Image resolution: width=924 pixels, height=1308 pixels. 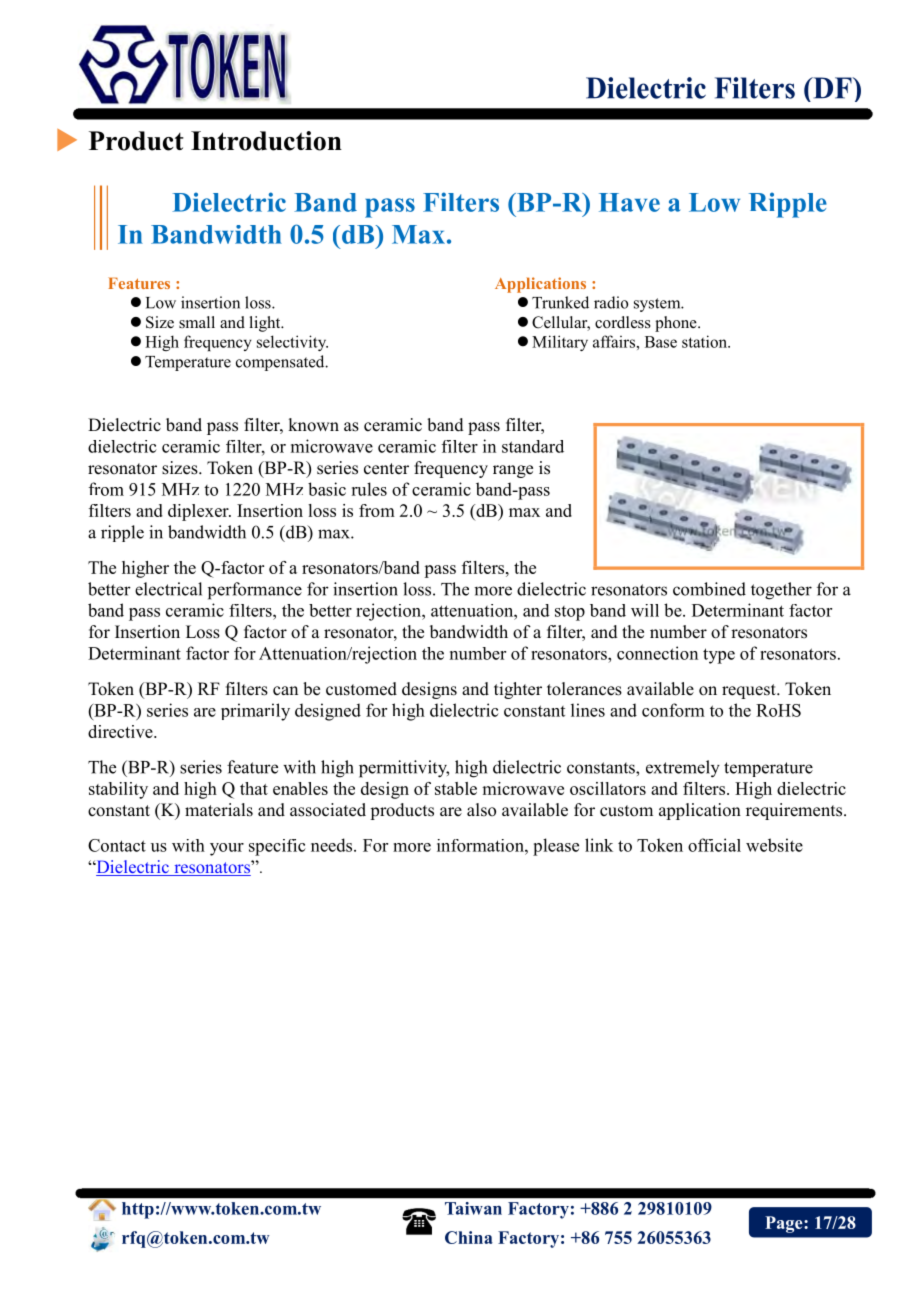 What do you see at coordinates (469, 1237) in the screenshot?
I see `China` at bounding box center [469, 1237].
